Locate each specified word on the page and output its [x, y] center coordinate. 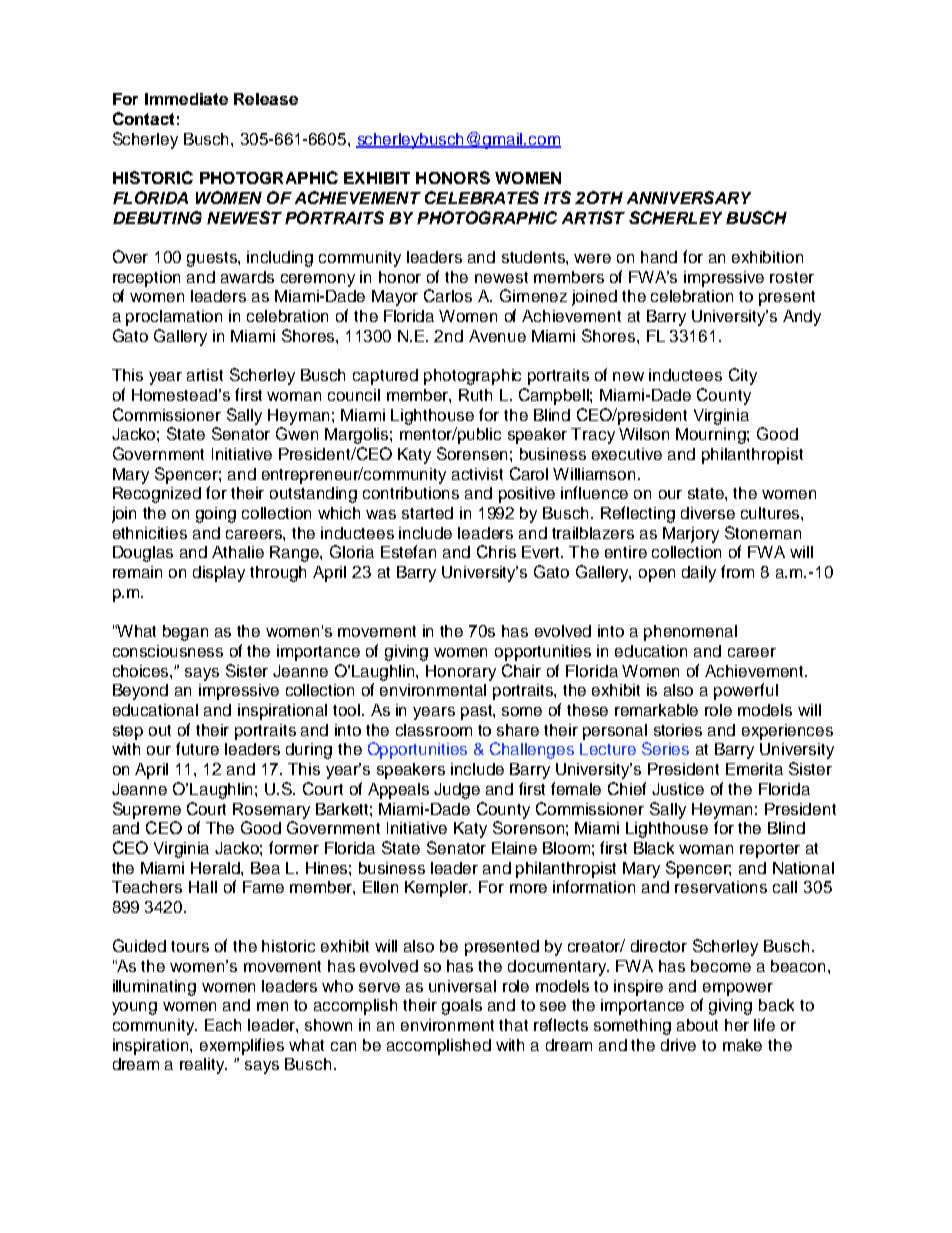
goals [462, 1007]
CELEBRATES [482, 197]
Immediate [186, 99]
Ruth [475, 395]
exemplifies [242, 1046]
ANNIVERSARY [689, 197]
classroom [434, 730]
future [197, 748]
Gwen [297, 433]
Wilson [644, 434]
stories [678, 730]
